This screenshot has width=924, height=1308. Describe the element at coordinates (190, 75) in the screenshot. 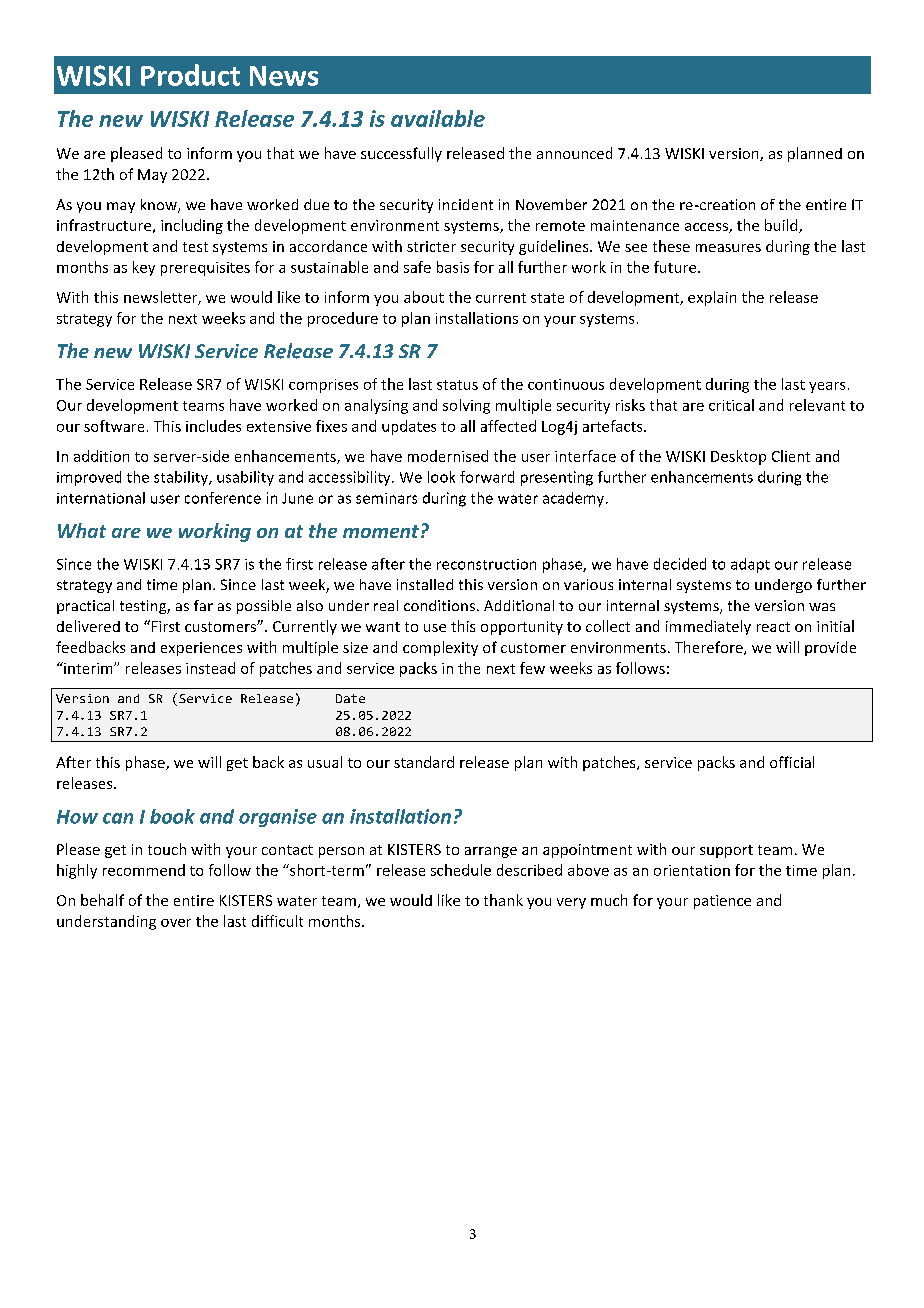

I see `Product` at that location.
